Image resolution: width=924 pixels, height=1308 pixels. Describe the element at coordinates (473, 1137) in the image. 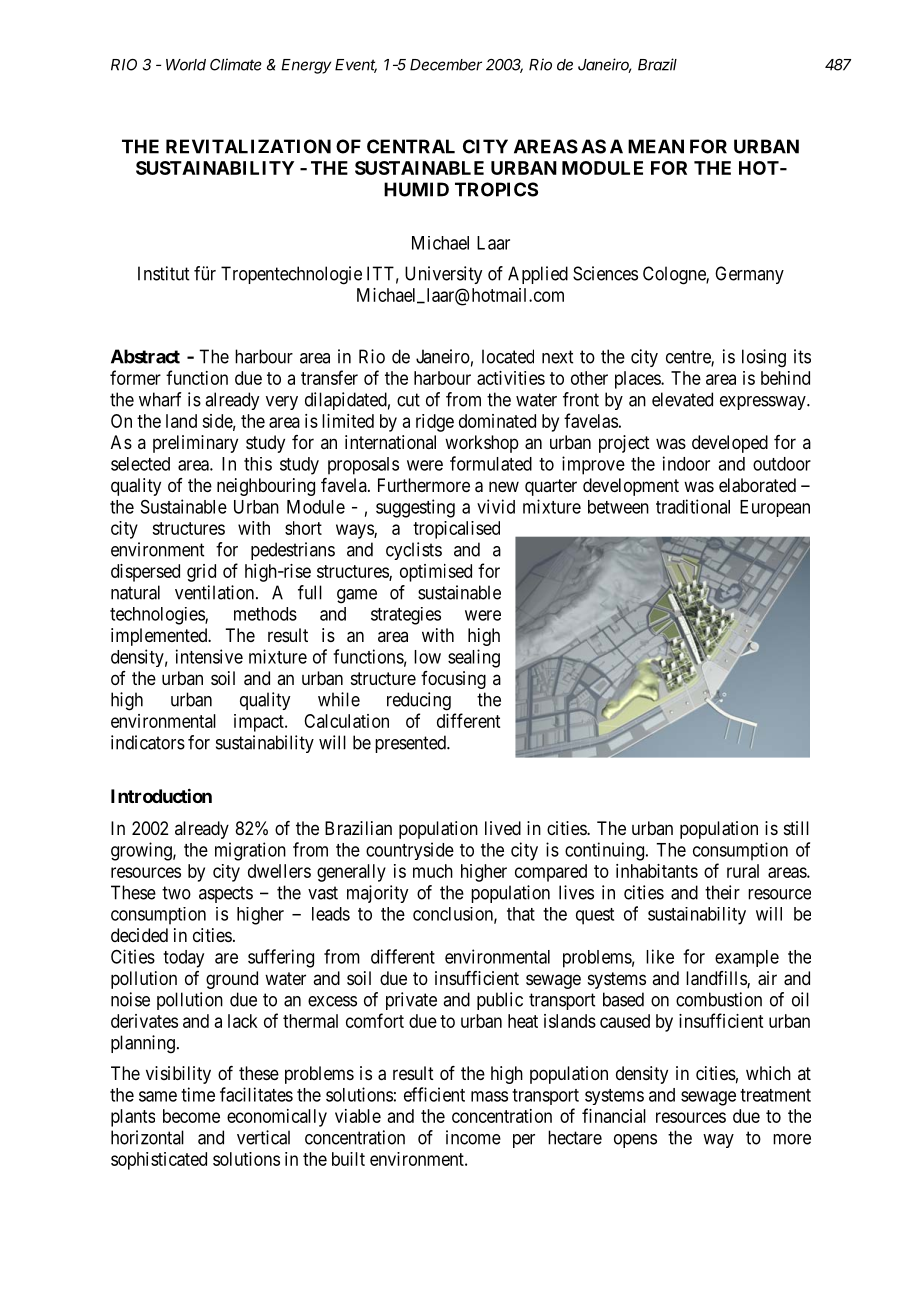

I see `income` at that location.
